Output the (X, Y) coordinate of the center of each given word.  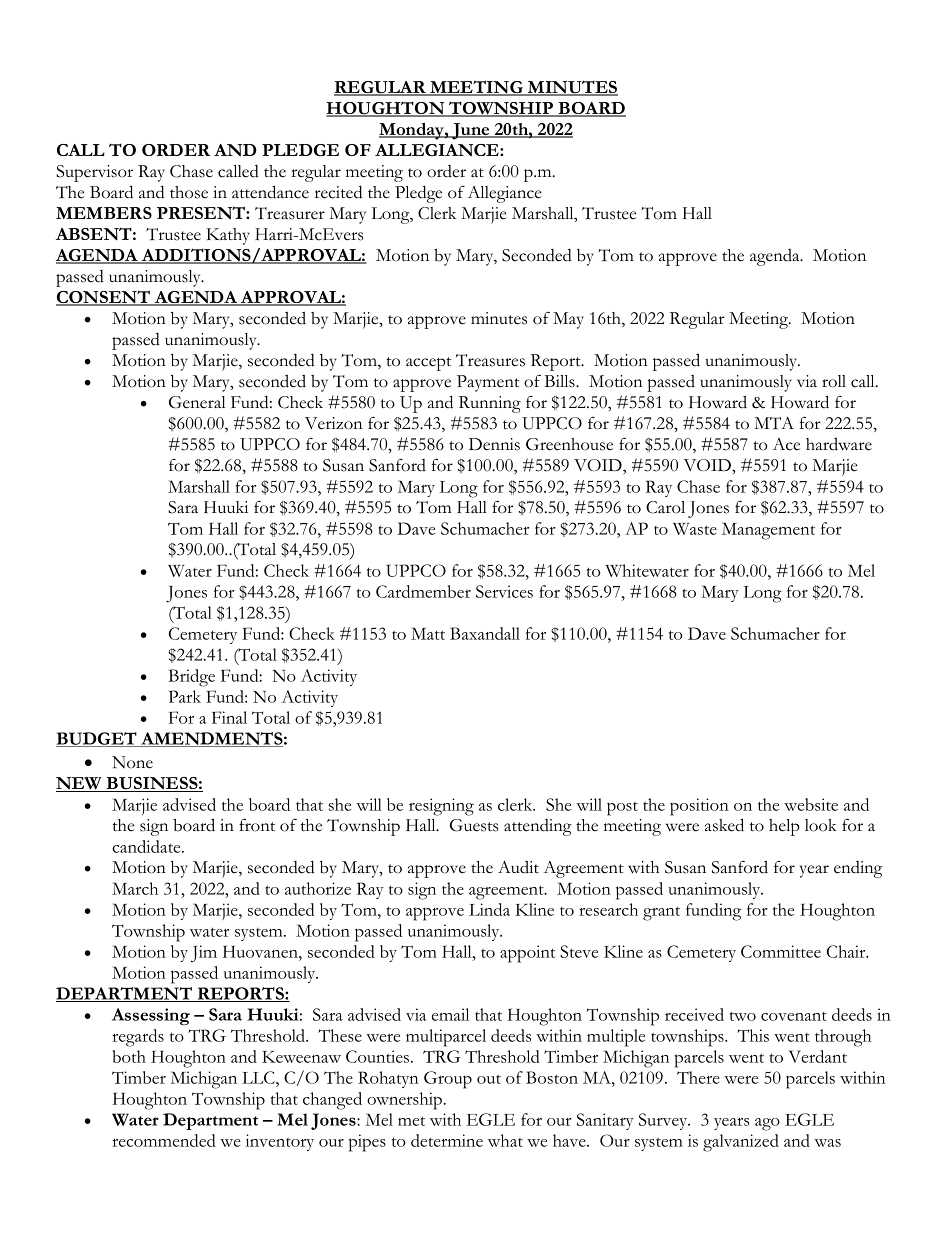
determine (447, 1140)
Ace (786, 444)
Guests (474, 825)
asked (724, 825)
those (189, 192)
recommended (164, 1140)
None (132, 762)
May (568, 320)
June (471, 131)
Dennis (494, 444)
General (197, 402)
